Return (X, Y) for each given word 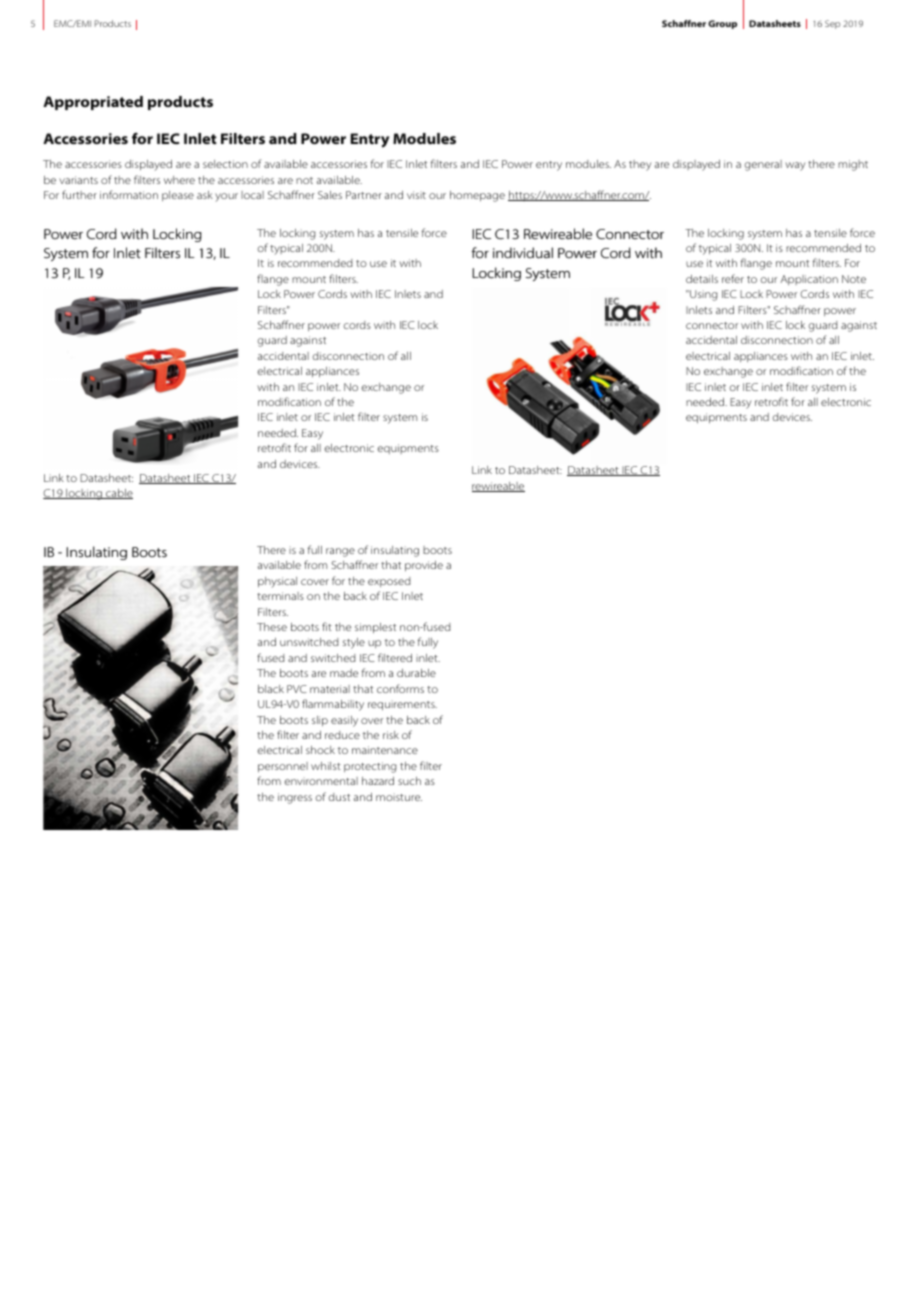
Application (809, 280)
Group (722, 24)
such (409, 781)
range (340, 552)
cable (118, 494)
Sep (832, 24)
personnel (283, 767)
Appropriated (93, 103)
